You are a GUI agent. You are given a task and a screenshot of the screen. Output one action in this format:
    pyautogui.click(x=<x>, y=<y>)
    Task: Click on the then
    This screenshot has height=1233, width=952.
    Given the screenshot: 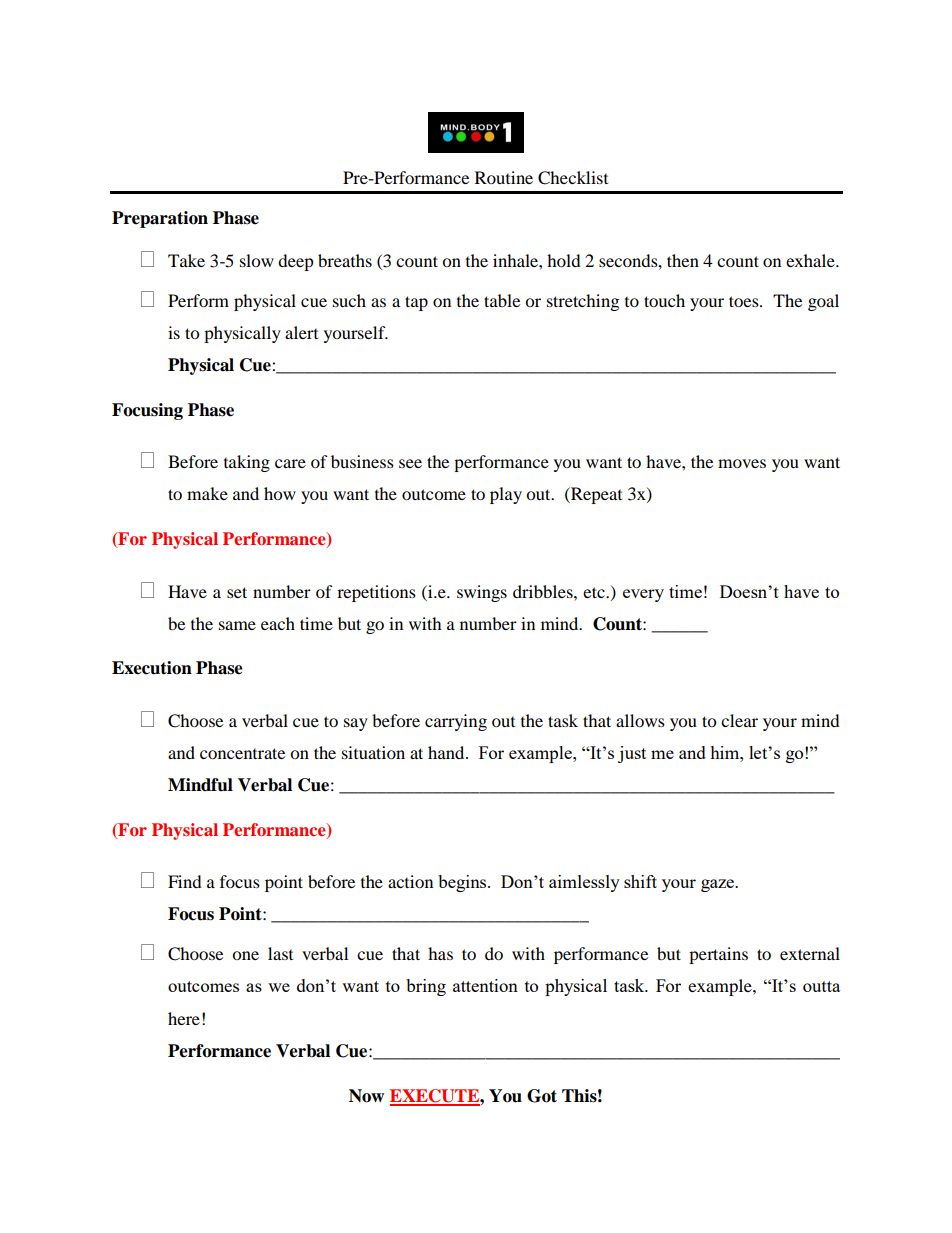 What is the action you would take?
    pyautogui.click(x=683, y=260)
